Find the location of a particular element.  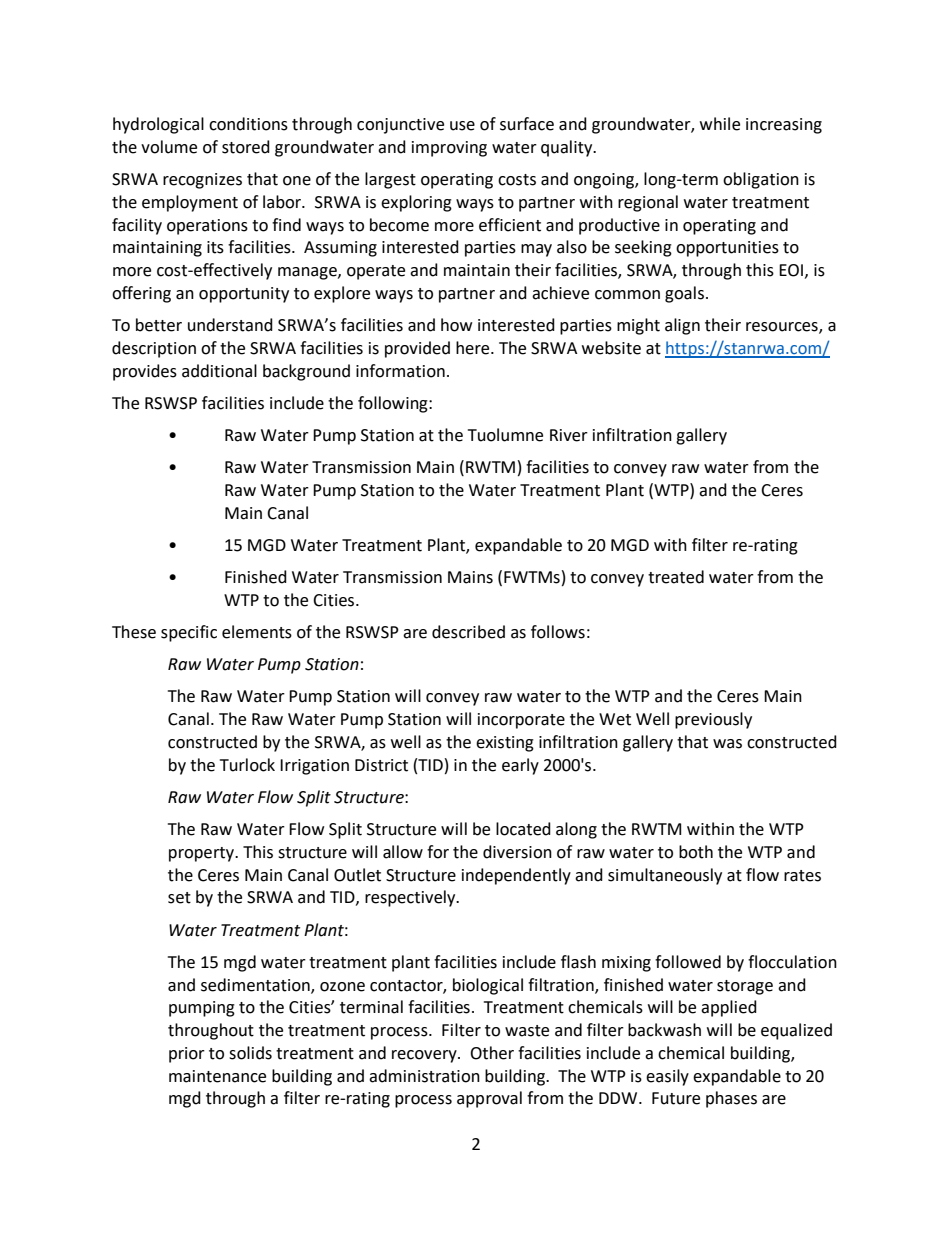

specific is located at coordinates (189, 633).
